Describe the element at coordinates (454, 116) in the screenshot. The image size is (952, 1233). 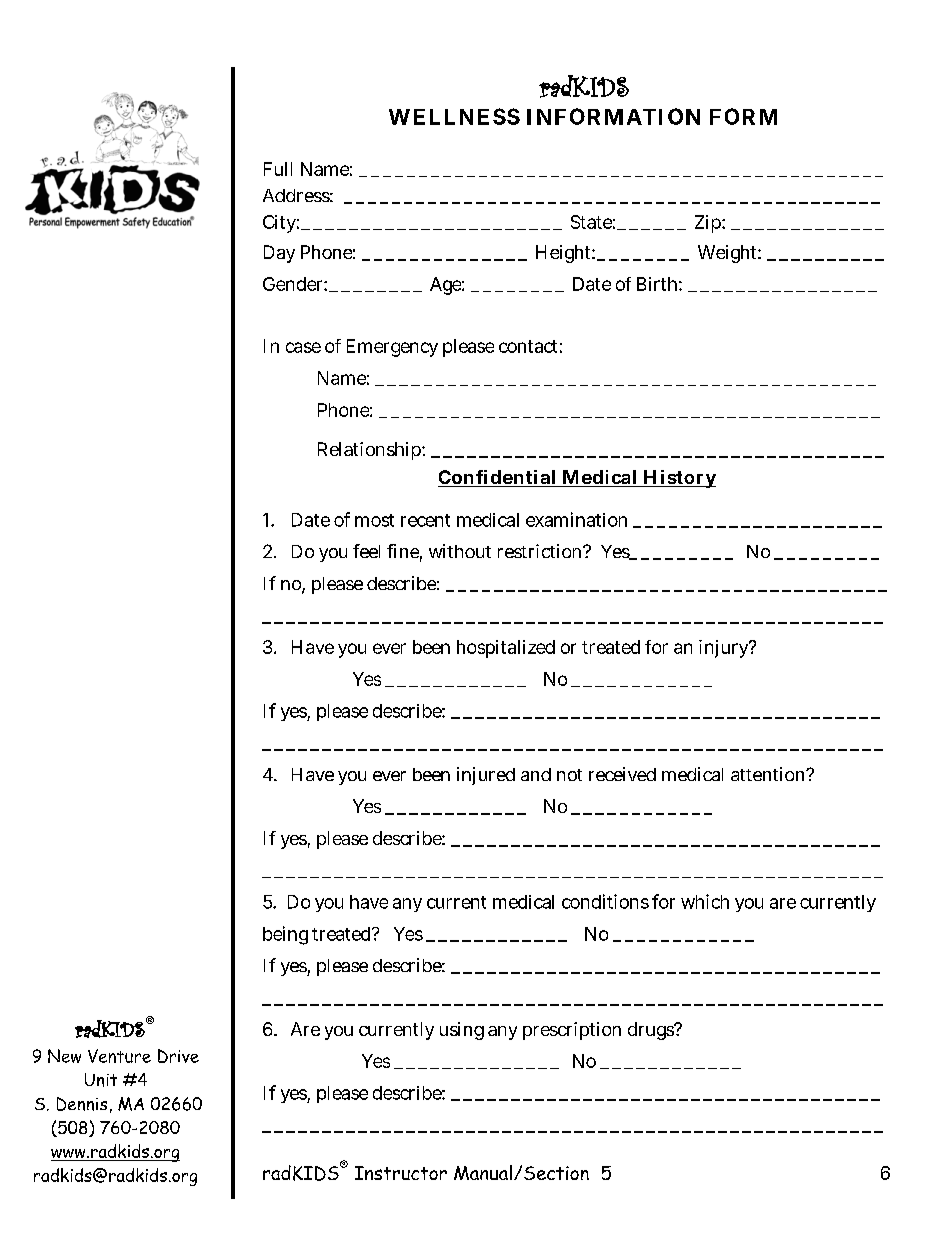
I see `WELLNESS` at that location.
